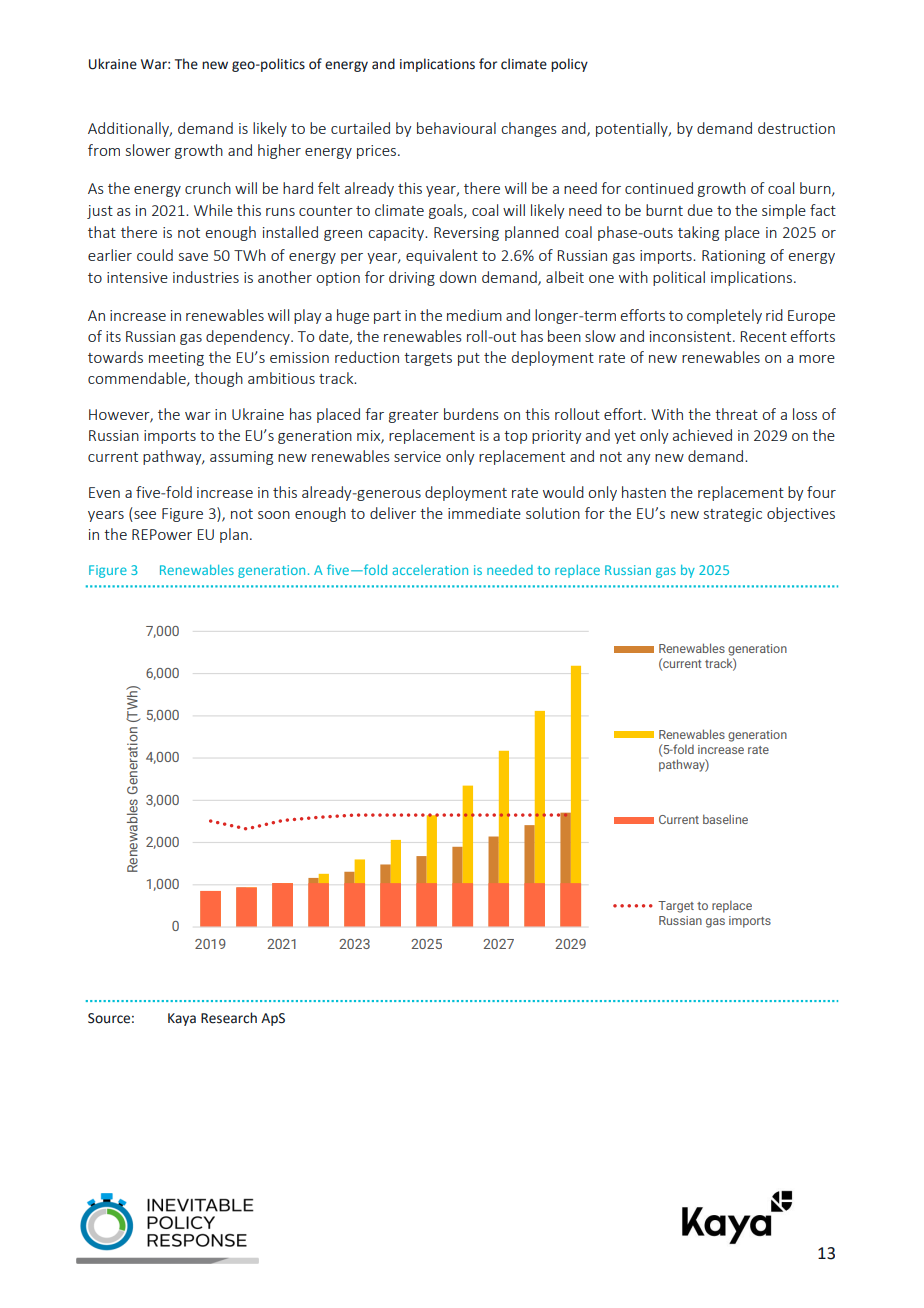 The height and width of the screenshot is (1308, 924). What do you see at coordinates (430, 570) in the screenshot?
I see `acceleration` at bounding box center [430, 570].
